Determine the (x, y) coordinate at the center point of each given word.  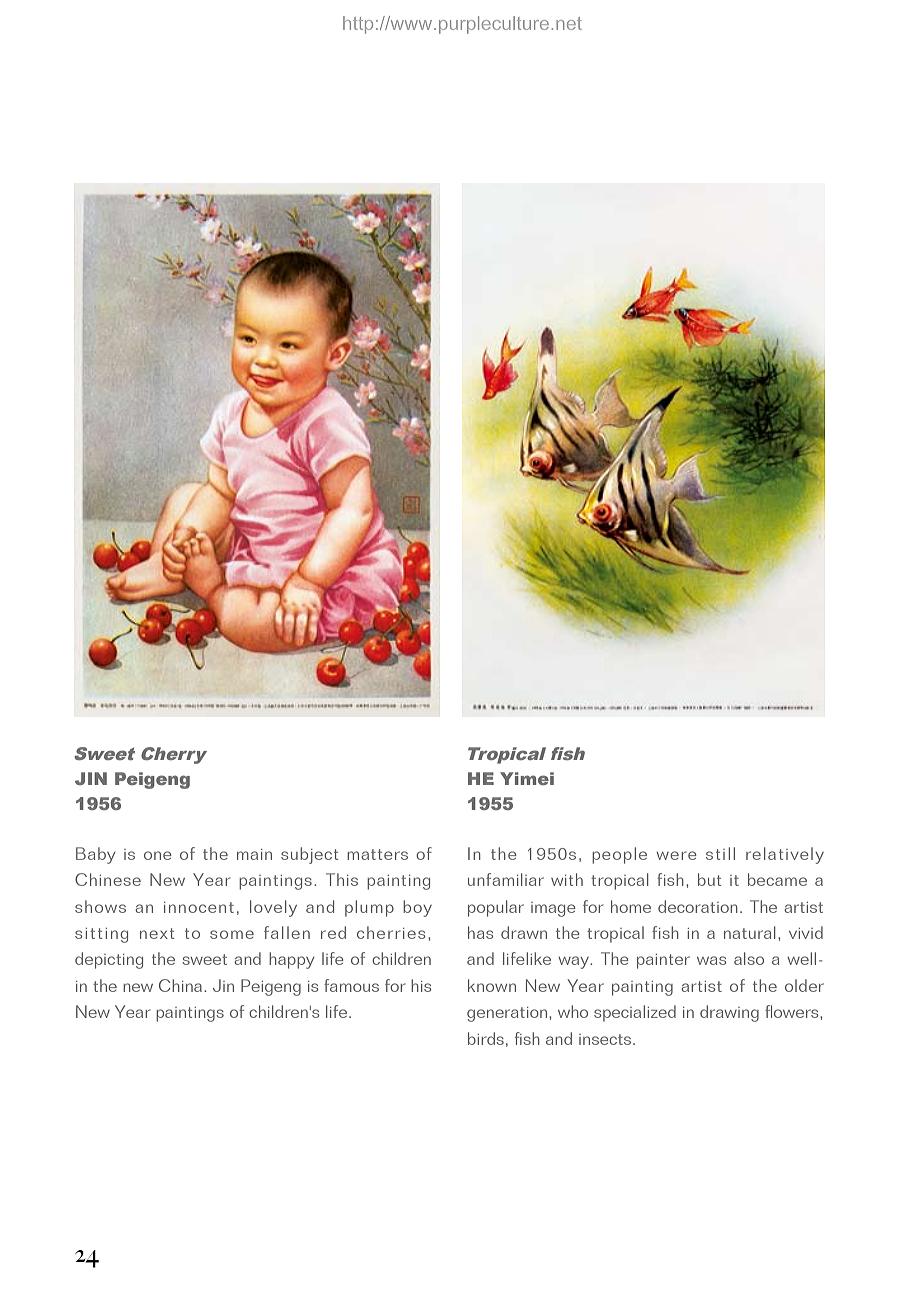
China (180, 985)
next (157, 933)
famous (351, 985)
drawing (729, 1013)
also (749, 958)
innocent (199, 907)
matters (377, 854)
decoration (698, 906)
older (804, 985)
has (480, 932)
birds (486, 1038)
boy (417, 908)
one (158, 855)
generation (508, 1014)
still (720, 853)
